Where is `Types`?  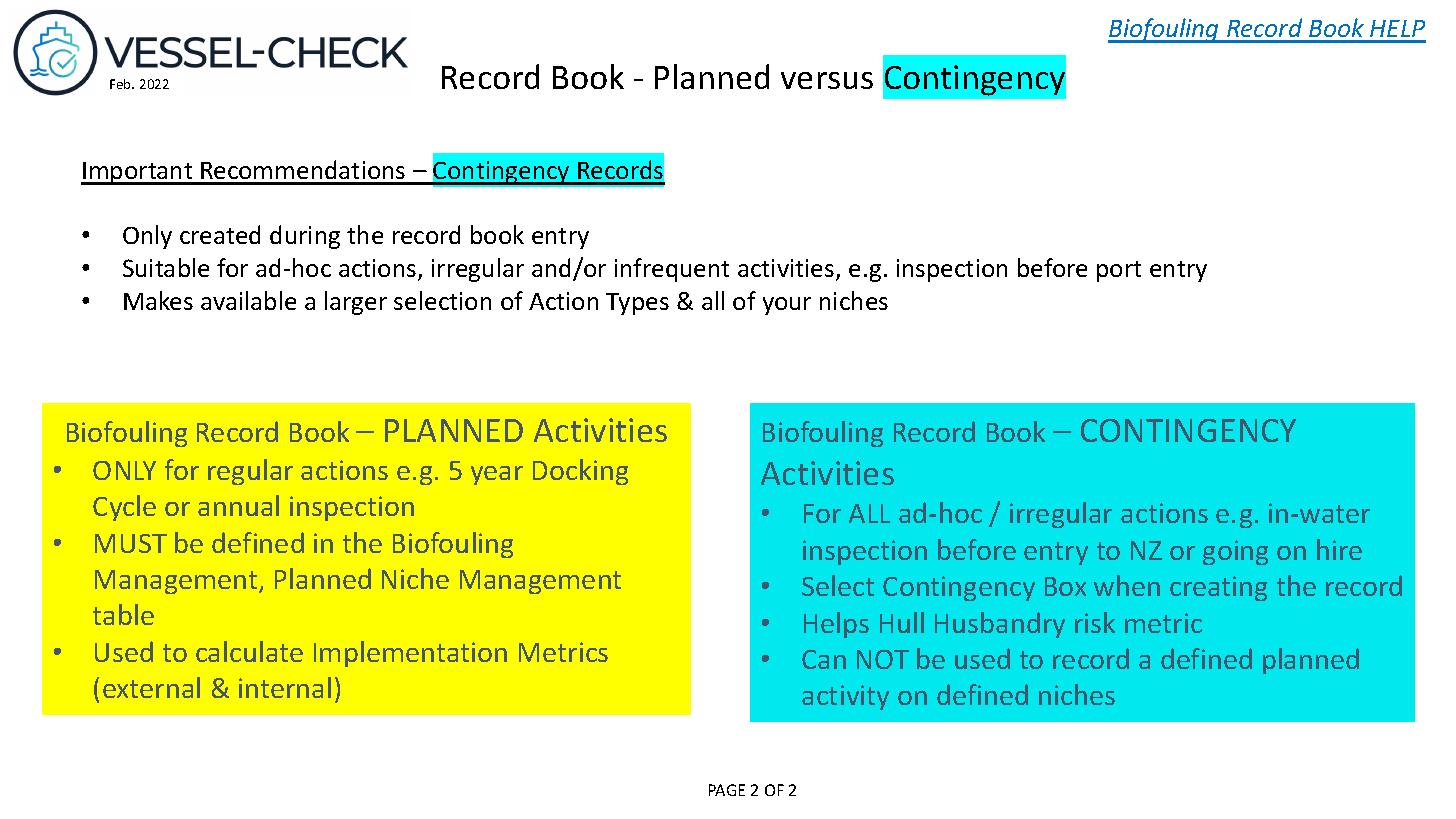 Types is located at coordinates (637, 304).
